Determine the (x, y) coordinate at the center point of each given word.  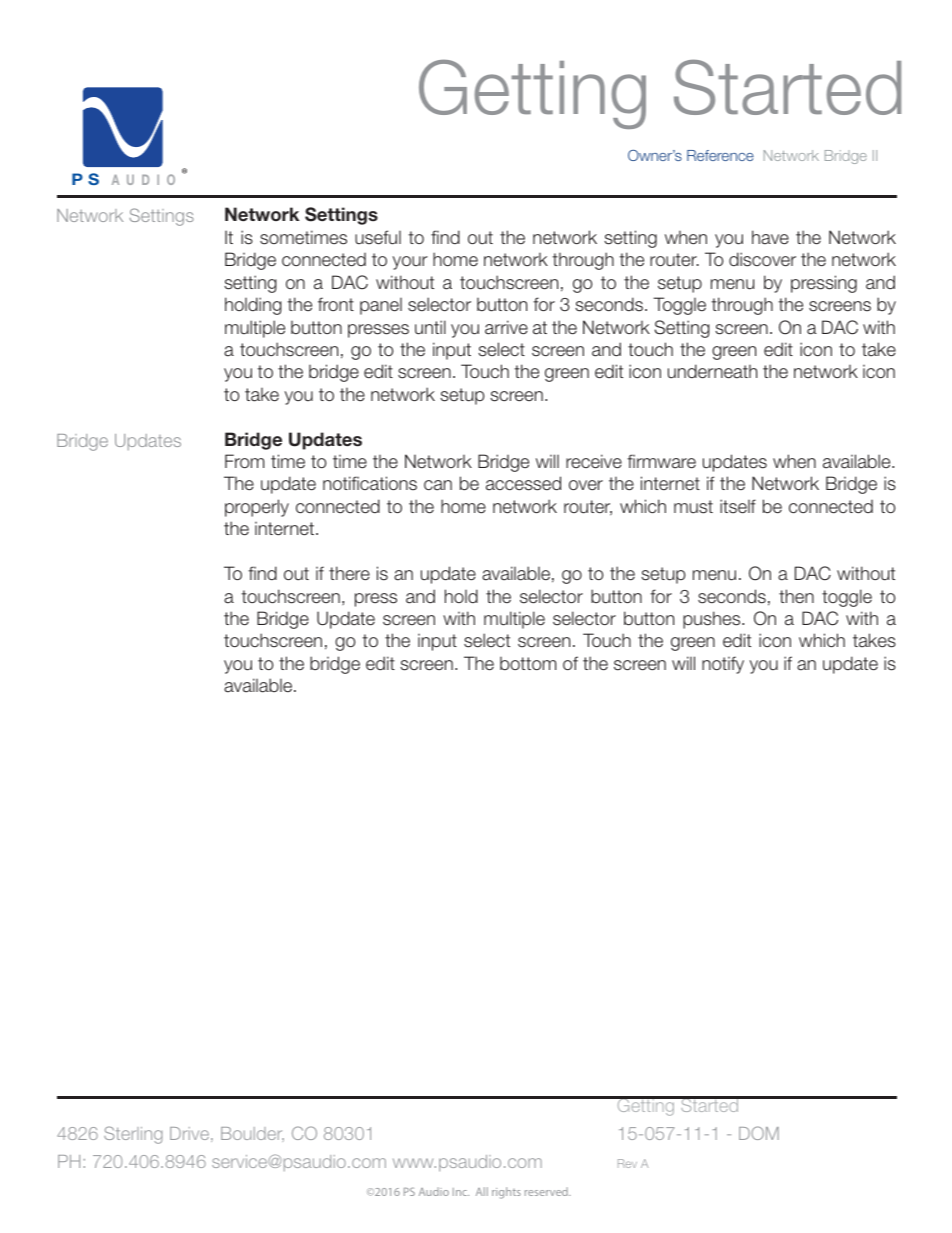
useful (378, 237)
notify (723, 665)
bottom (528, 664)
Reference (720, 155)
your (410, 263)
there (349, 573)
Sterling (133, 1135)
